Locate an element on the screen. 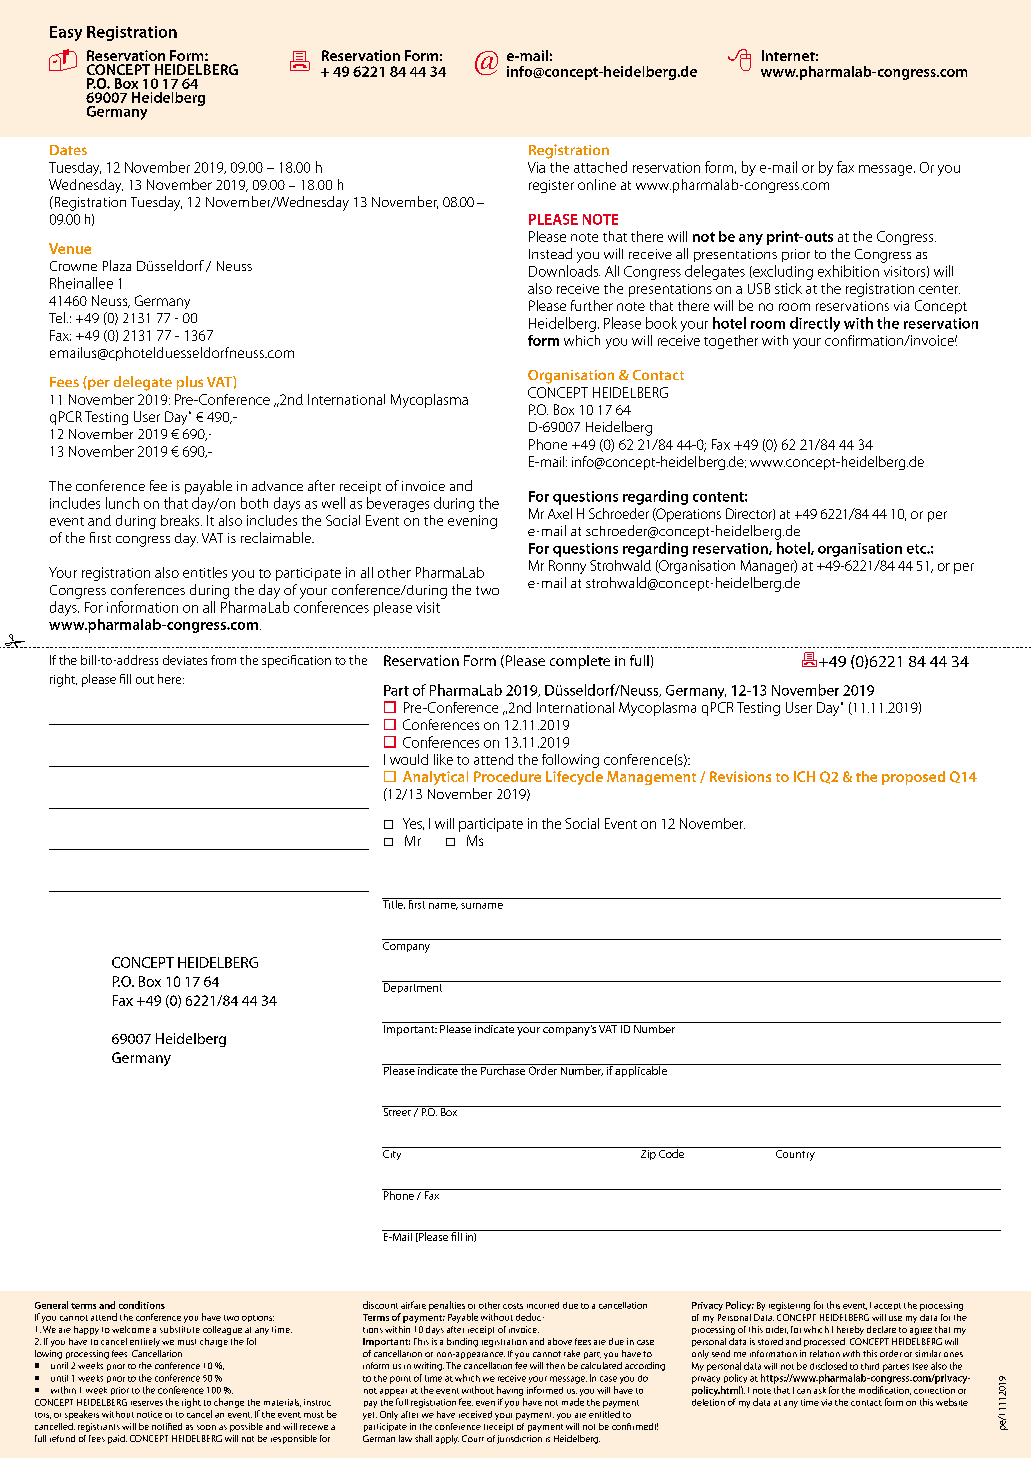 The image size is (1031, 1458). Purchase is located at coordinates (502, 1069).
